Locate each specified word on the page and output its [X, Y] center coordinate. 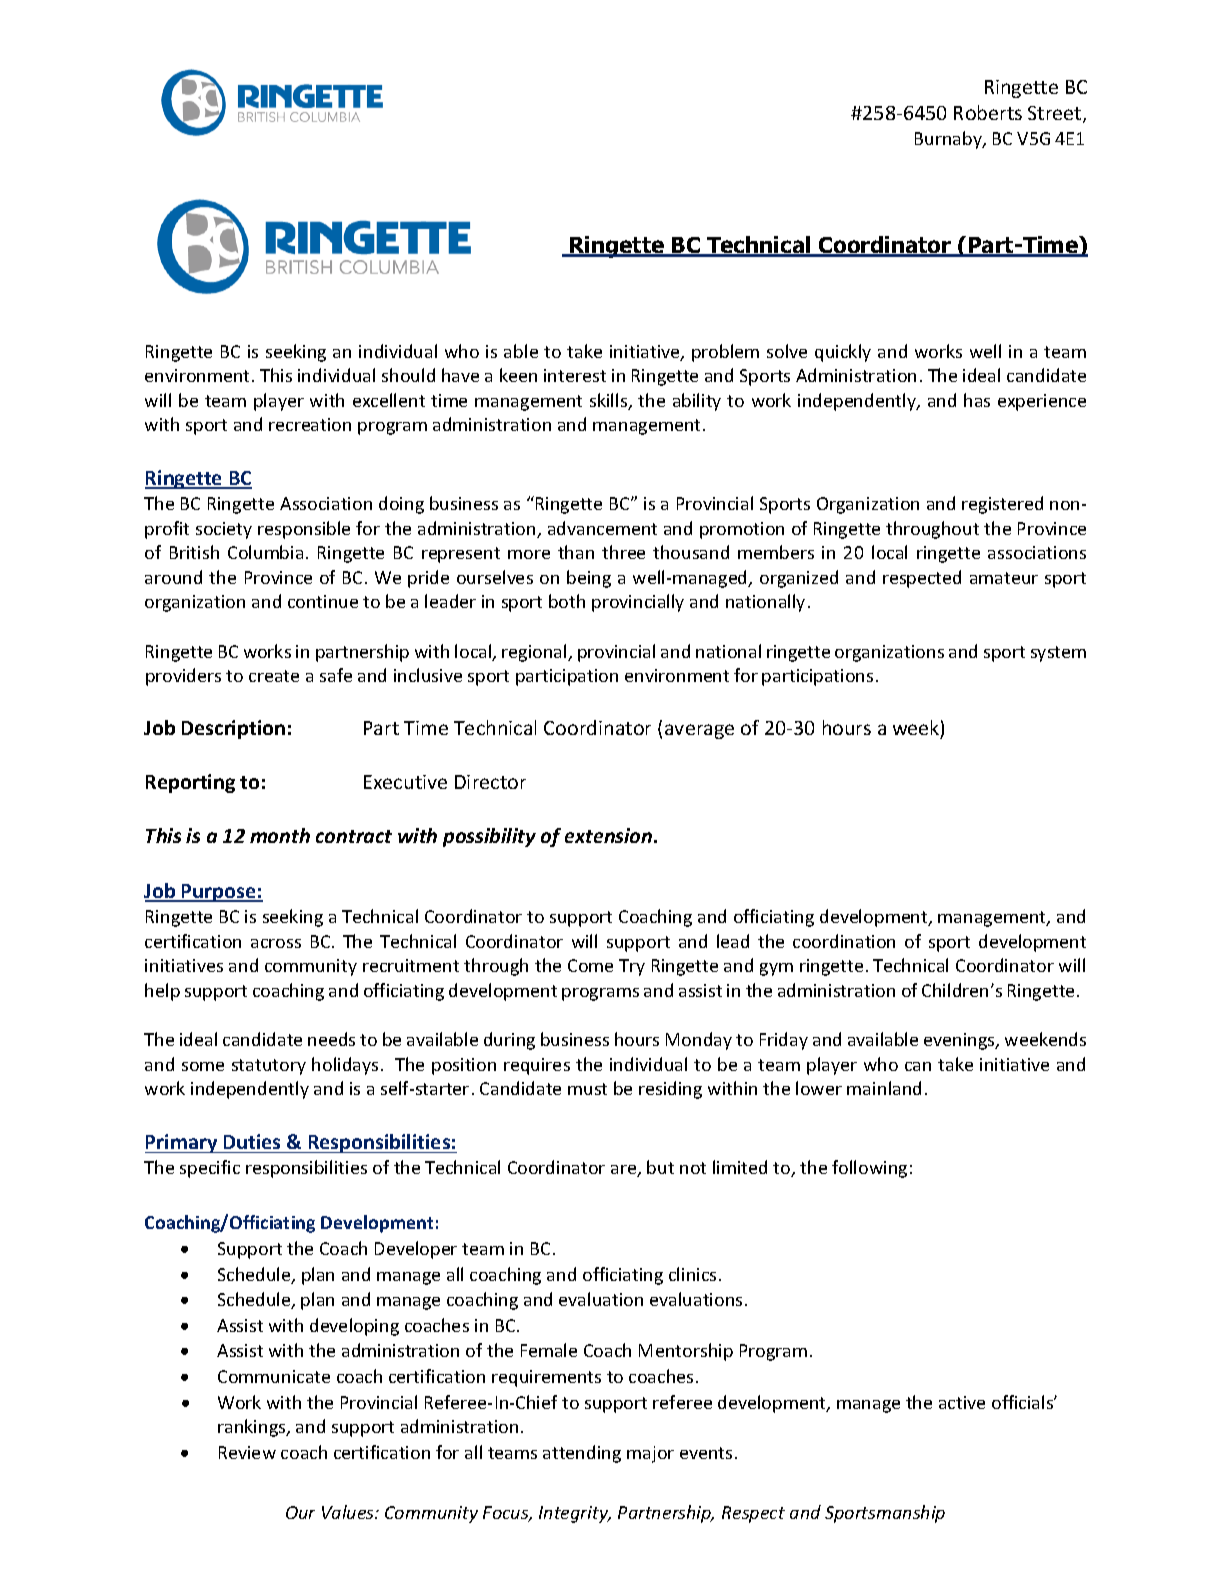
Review [247, 1452]
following [869, 1169]
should [408, 375]
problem [725, 353]
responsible [304, 530]
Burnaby [949, 140]
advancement [602, 528]
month [280, 835]
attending [582, 1454]
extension [610, 835]
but [660, 1167]
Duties [252, 1141]
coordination [844, 941]
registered [1002, 505]
